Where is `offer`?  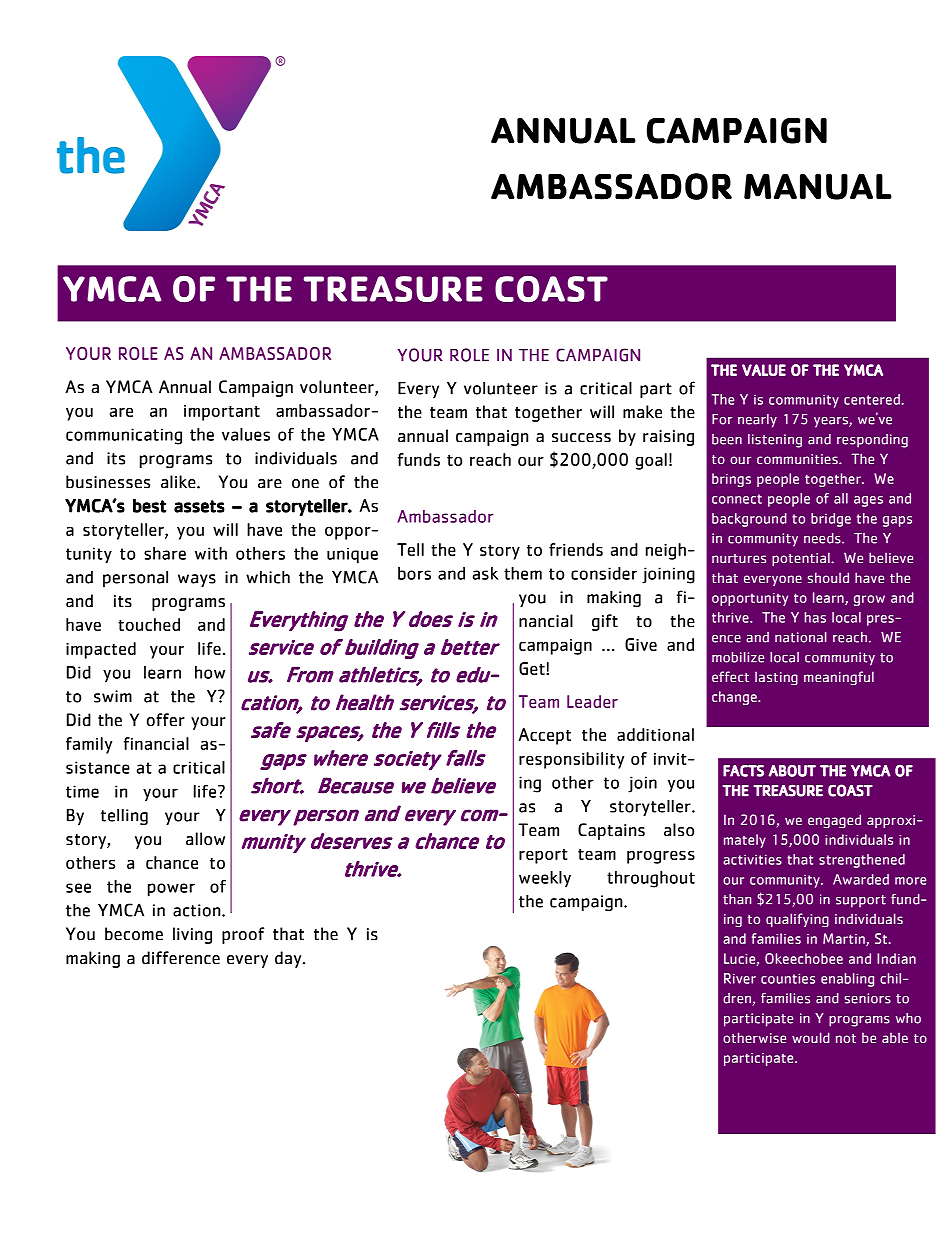
offer is located at coordinates (166, 720).
